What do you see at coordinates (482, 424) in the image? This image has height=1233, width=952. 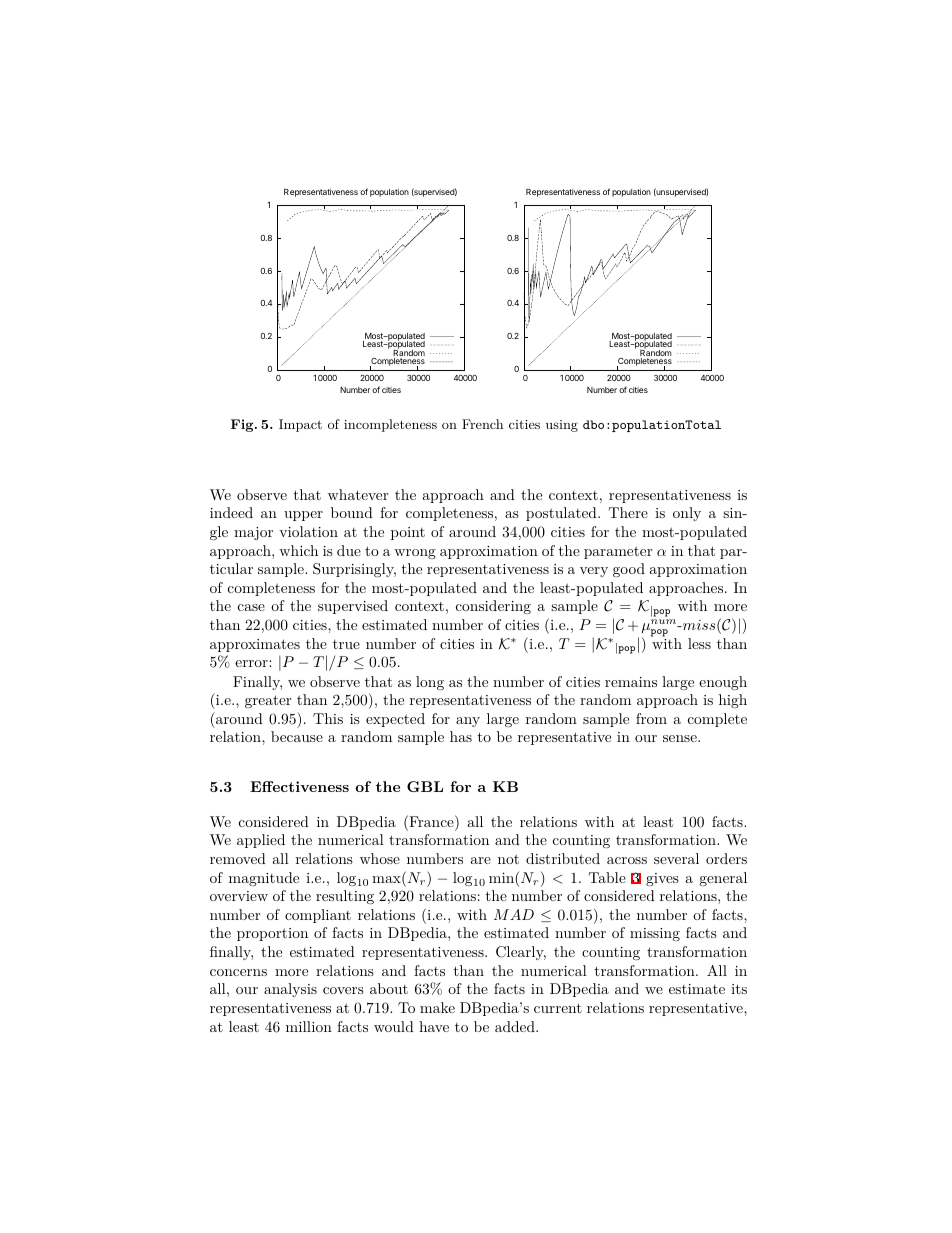 I see `French` at bounding box center [482, 424].
